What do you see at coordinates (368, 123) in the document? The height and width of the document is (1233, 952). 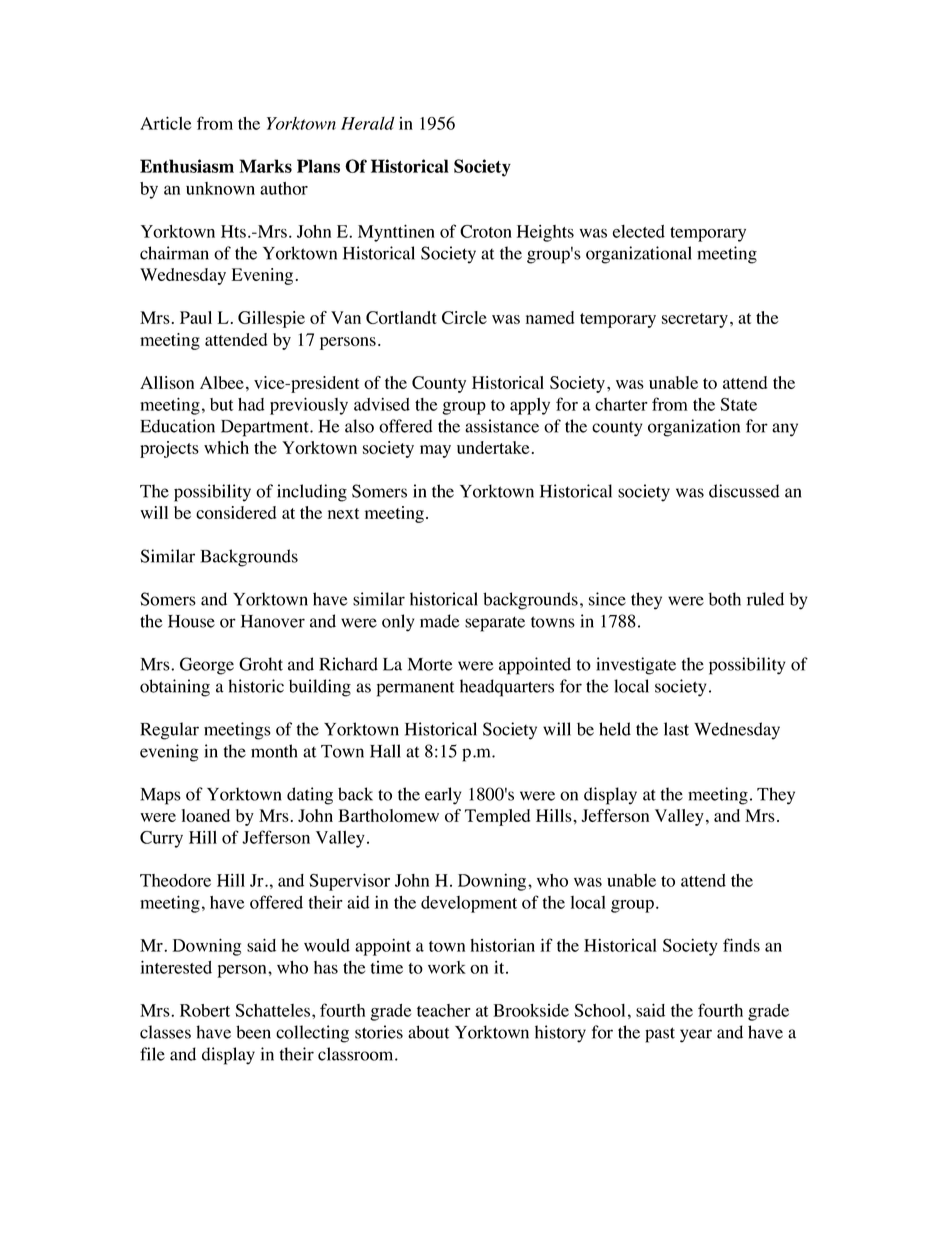 I see `Herald` at bounding box center [368, 123].
